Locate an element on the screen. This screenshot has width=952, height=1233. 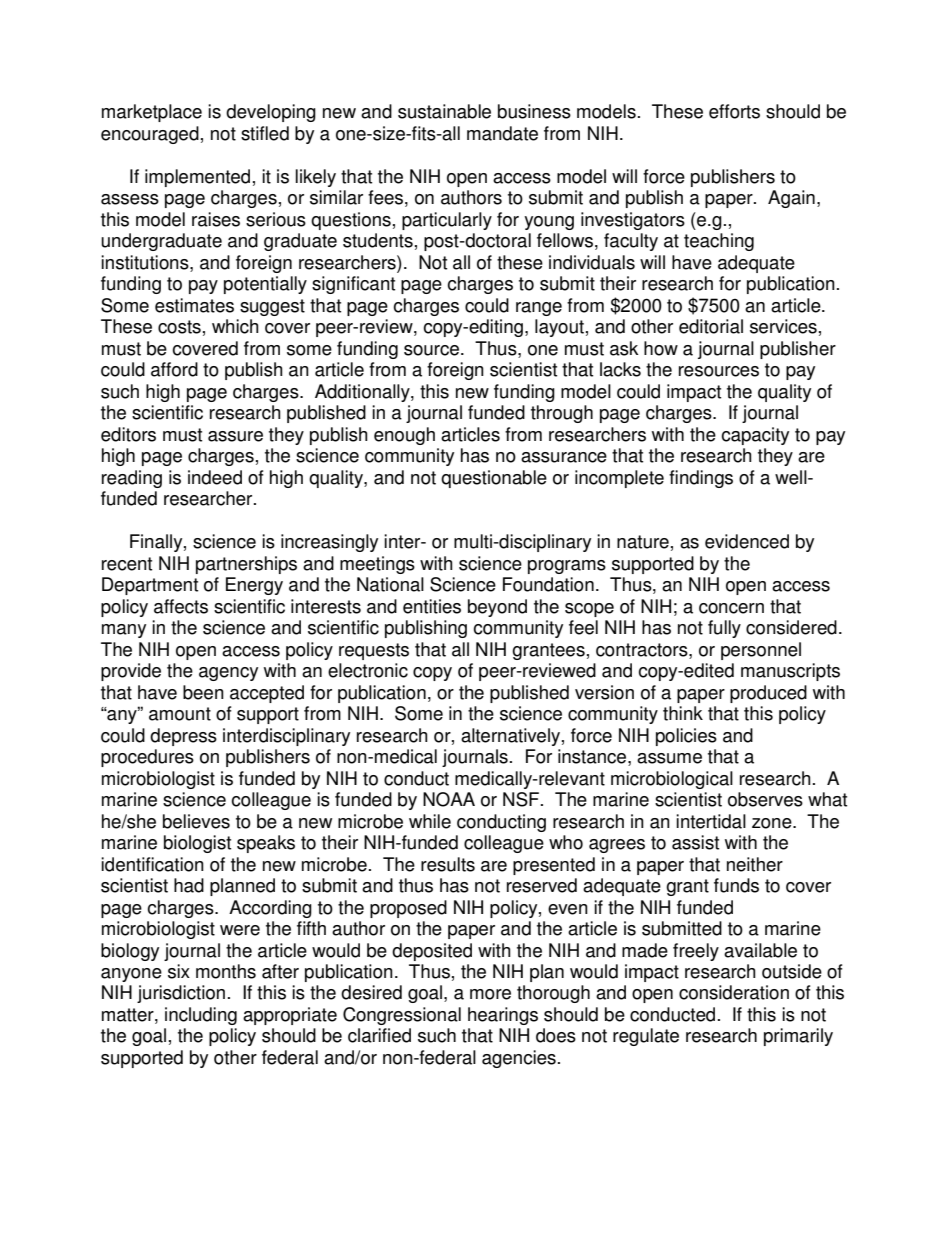
estimates is located at coordinates (194, 305).
